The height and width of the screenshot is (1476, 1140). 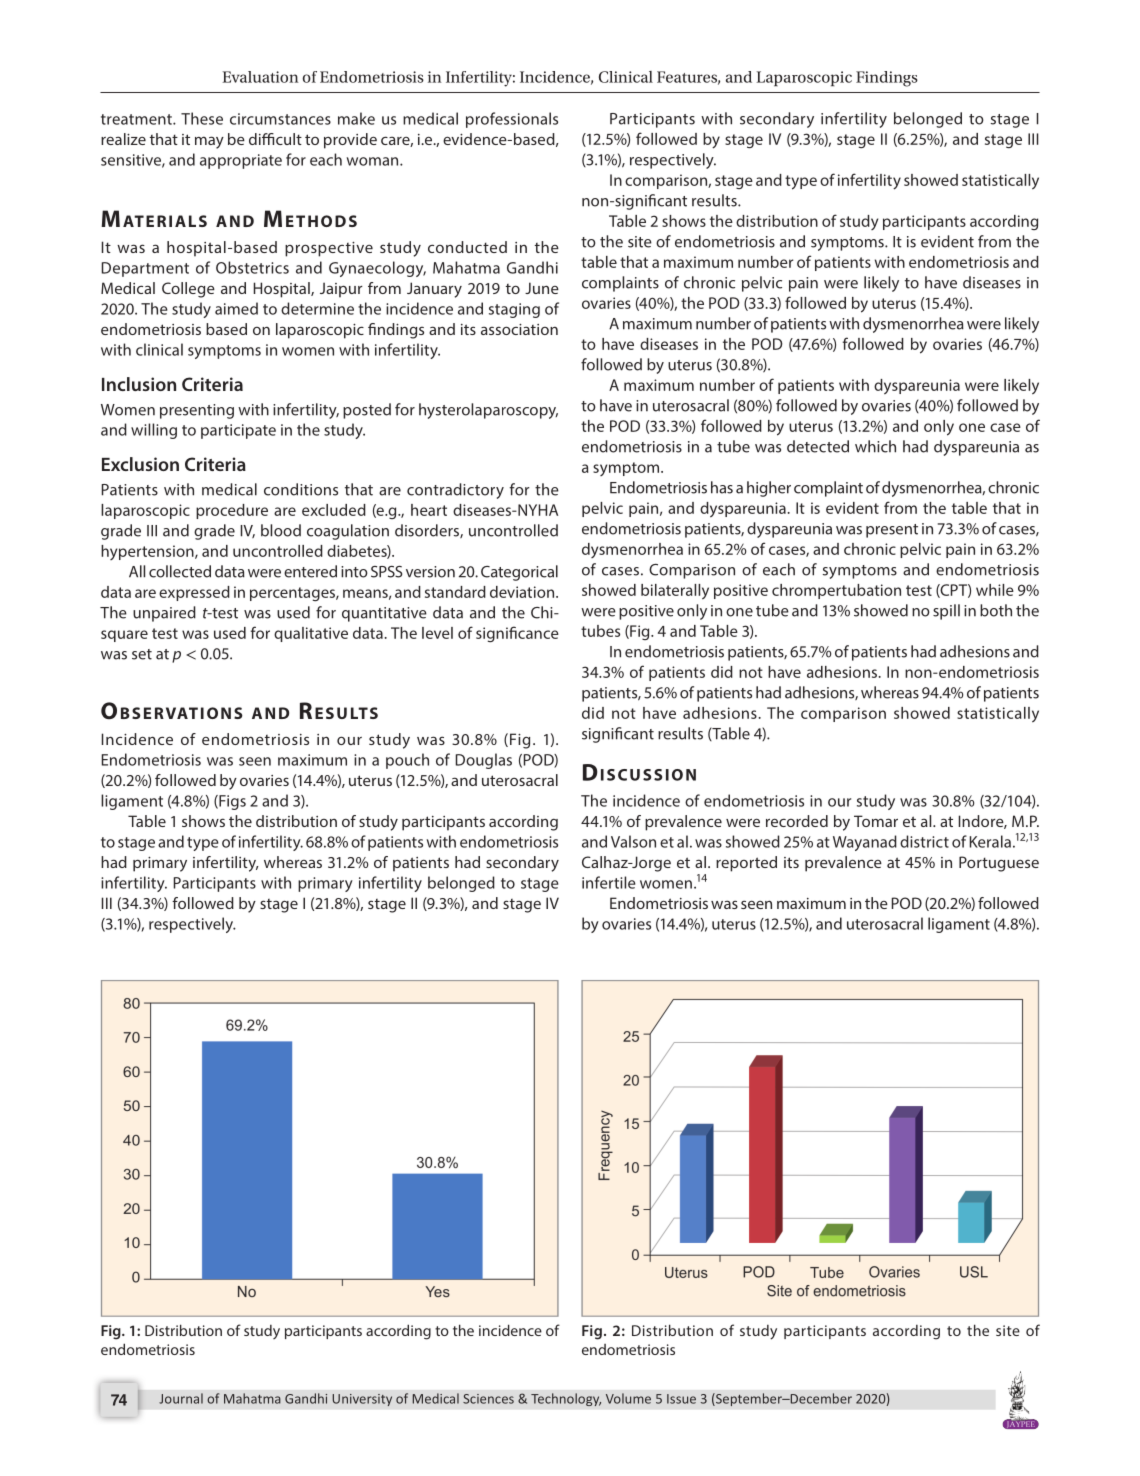 What do you see at coordinates (181, 1398) in the screenshot?
I see `Journal` at bounding box center [181, 1398].
